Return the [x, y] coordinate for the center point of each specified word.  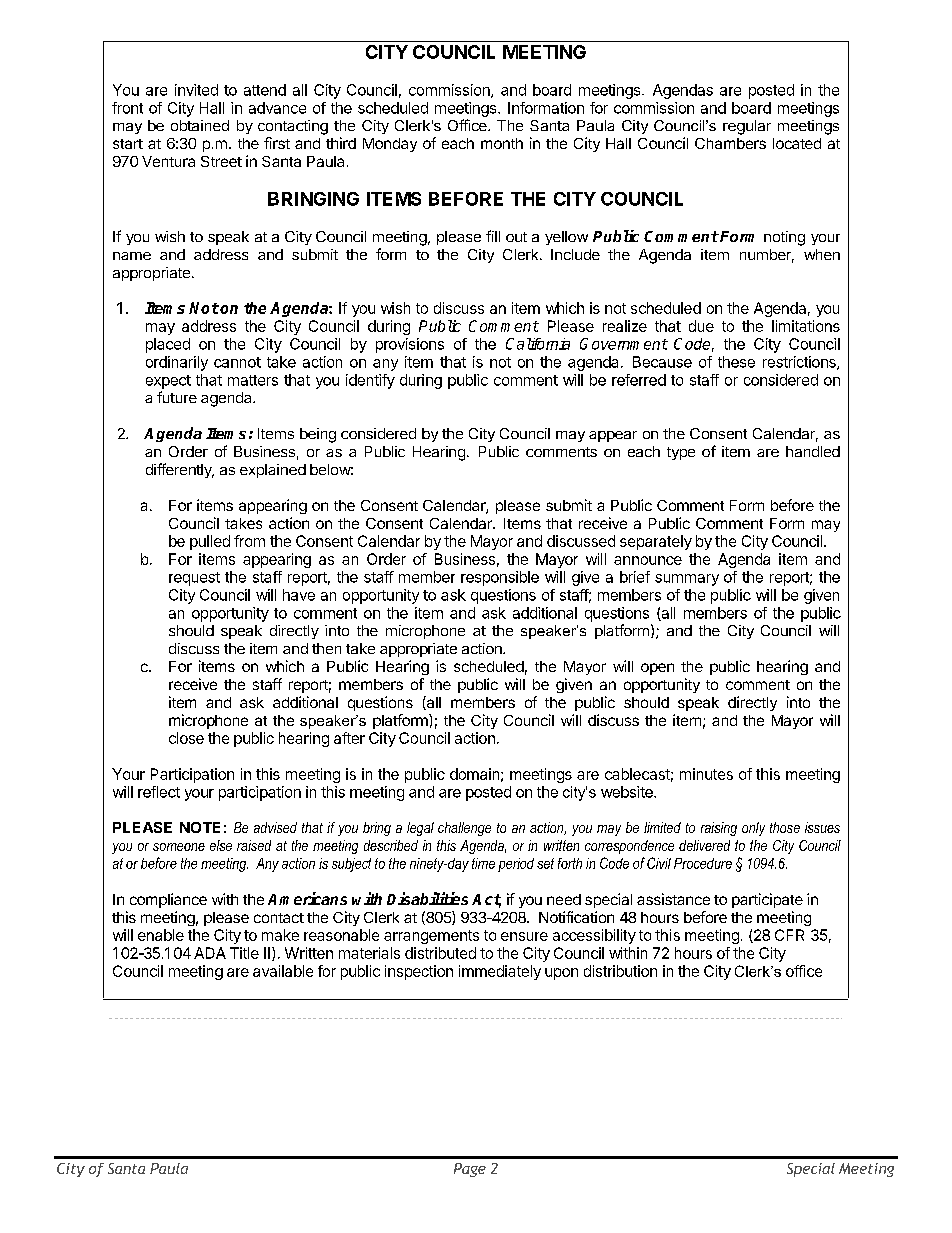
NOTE [200, 827]
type [681, 453]
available [283, 971]
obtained [200, 125]
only [753, 829]
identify [370, 381]
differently [180, 470]
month [502, 143]
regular [747, 127]
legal [420, 829]
